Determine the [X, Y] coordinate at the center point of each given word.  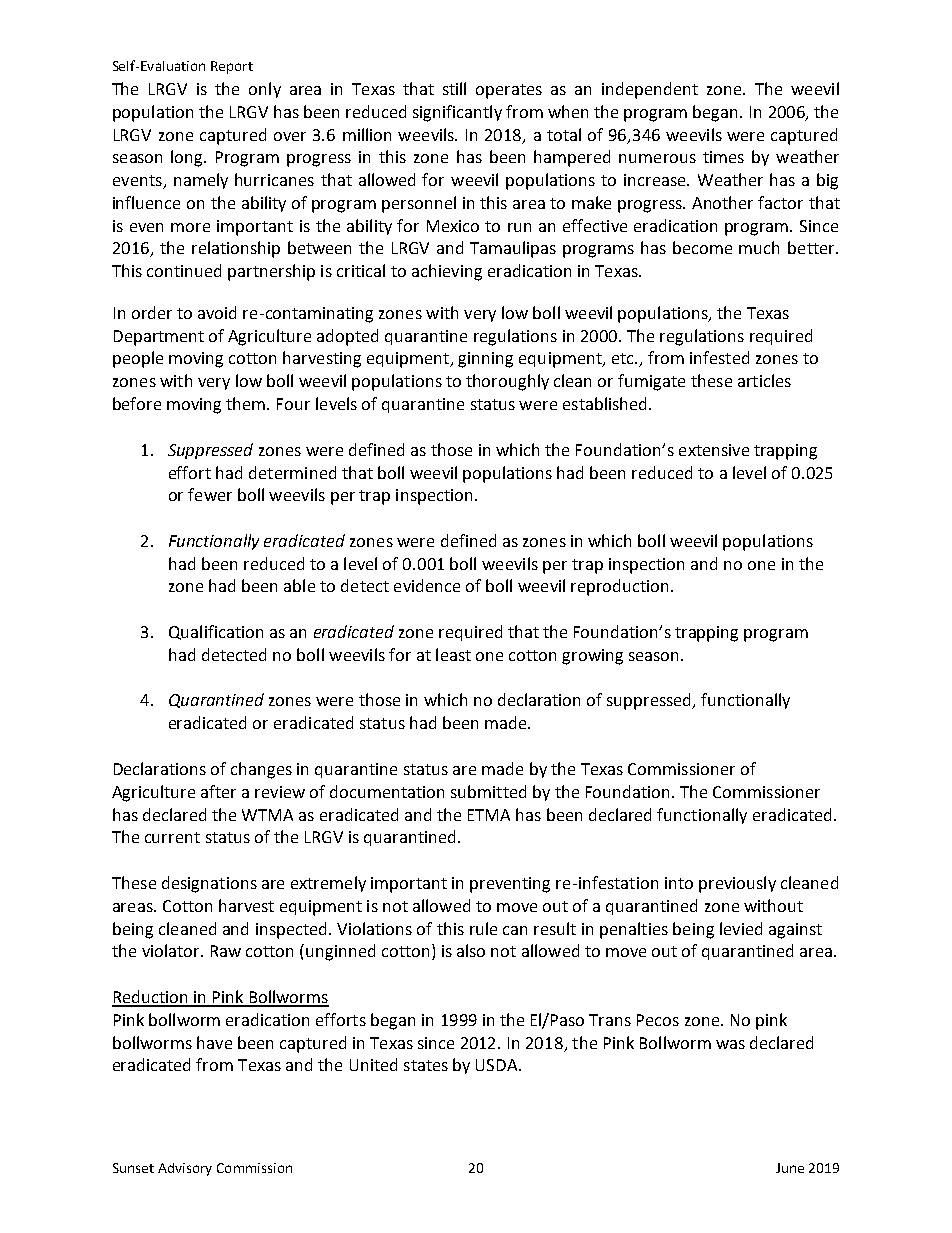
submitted [488, 791]
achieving [447, 272]
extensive [714, 450]
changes [261, 770]
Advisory [185, 1169]
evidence [427, 585]
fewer [210, 494]
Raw [226, 951]
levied [741, 928]
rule [483, 928]
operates [509, 91]
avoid [217, 312]
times [723, 157]
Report [232, 67]
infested [719, 357]
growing [592, 657]
